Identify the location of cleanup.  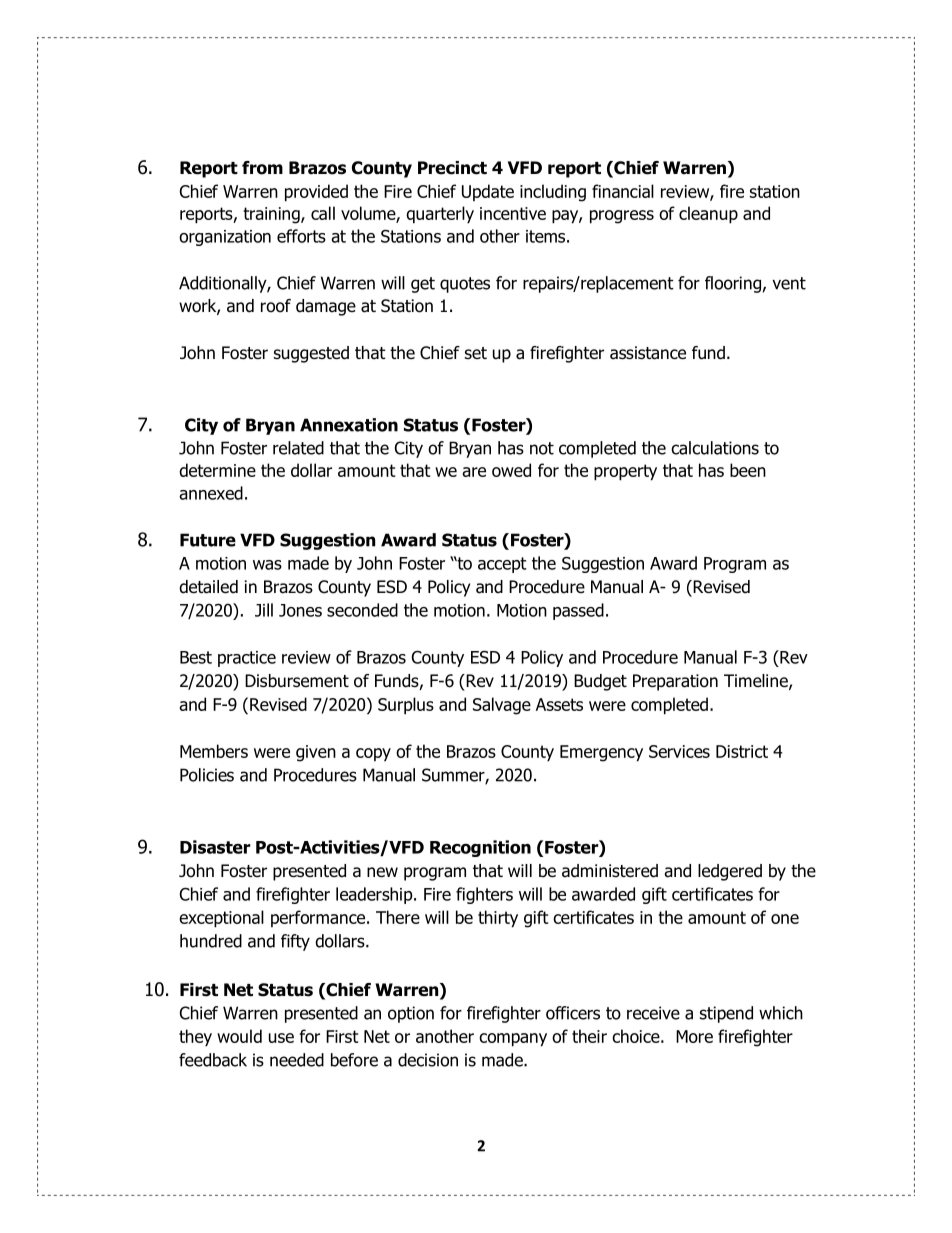
(708, 215).
